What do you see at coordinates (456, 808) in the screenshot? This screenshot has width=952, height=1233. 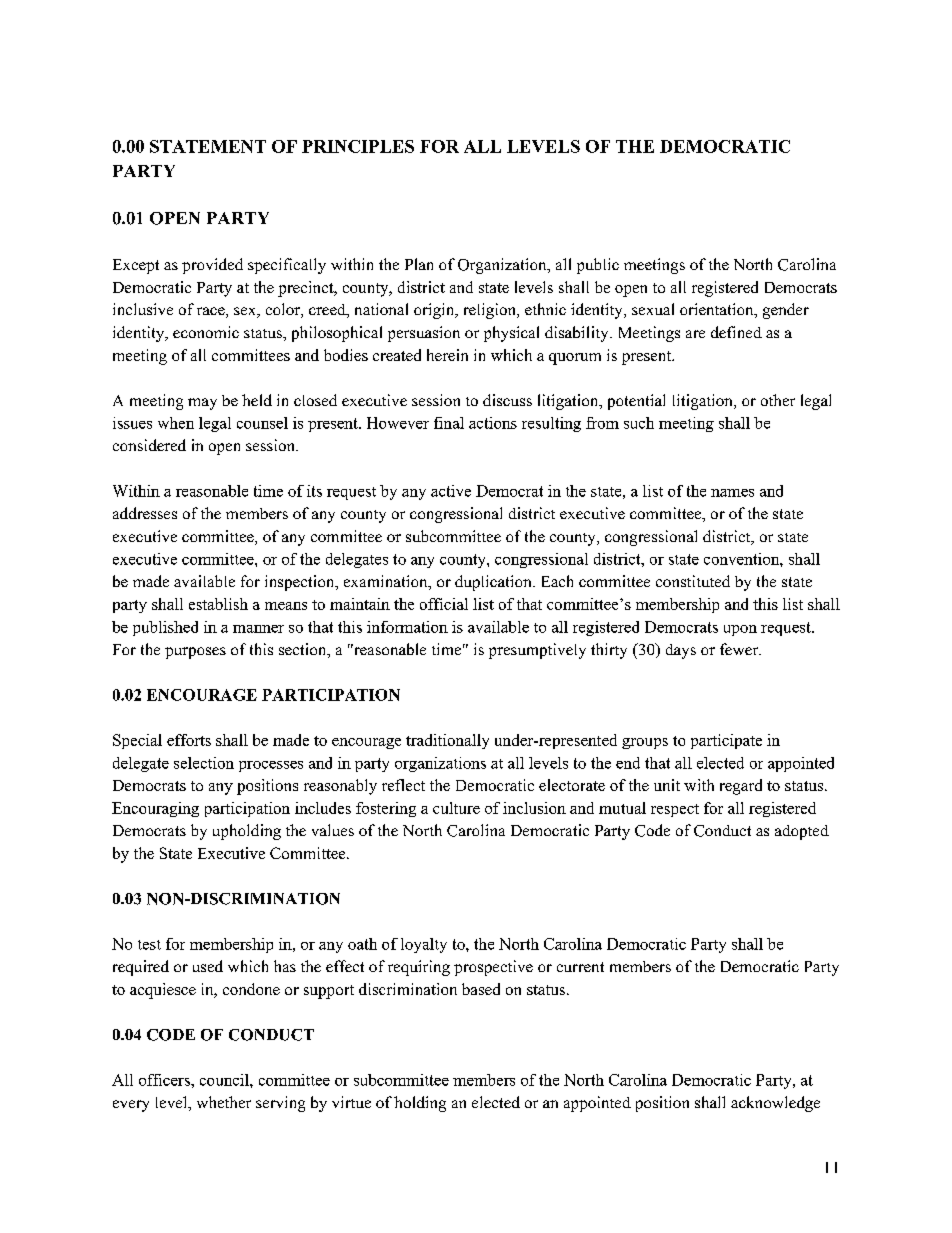 I see `culture` at bounding box center [456, 808].
